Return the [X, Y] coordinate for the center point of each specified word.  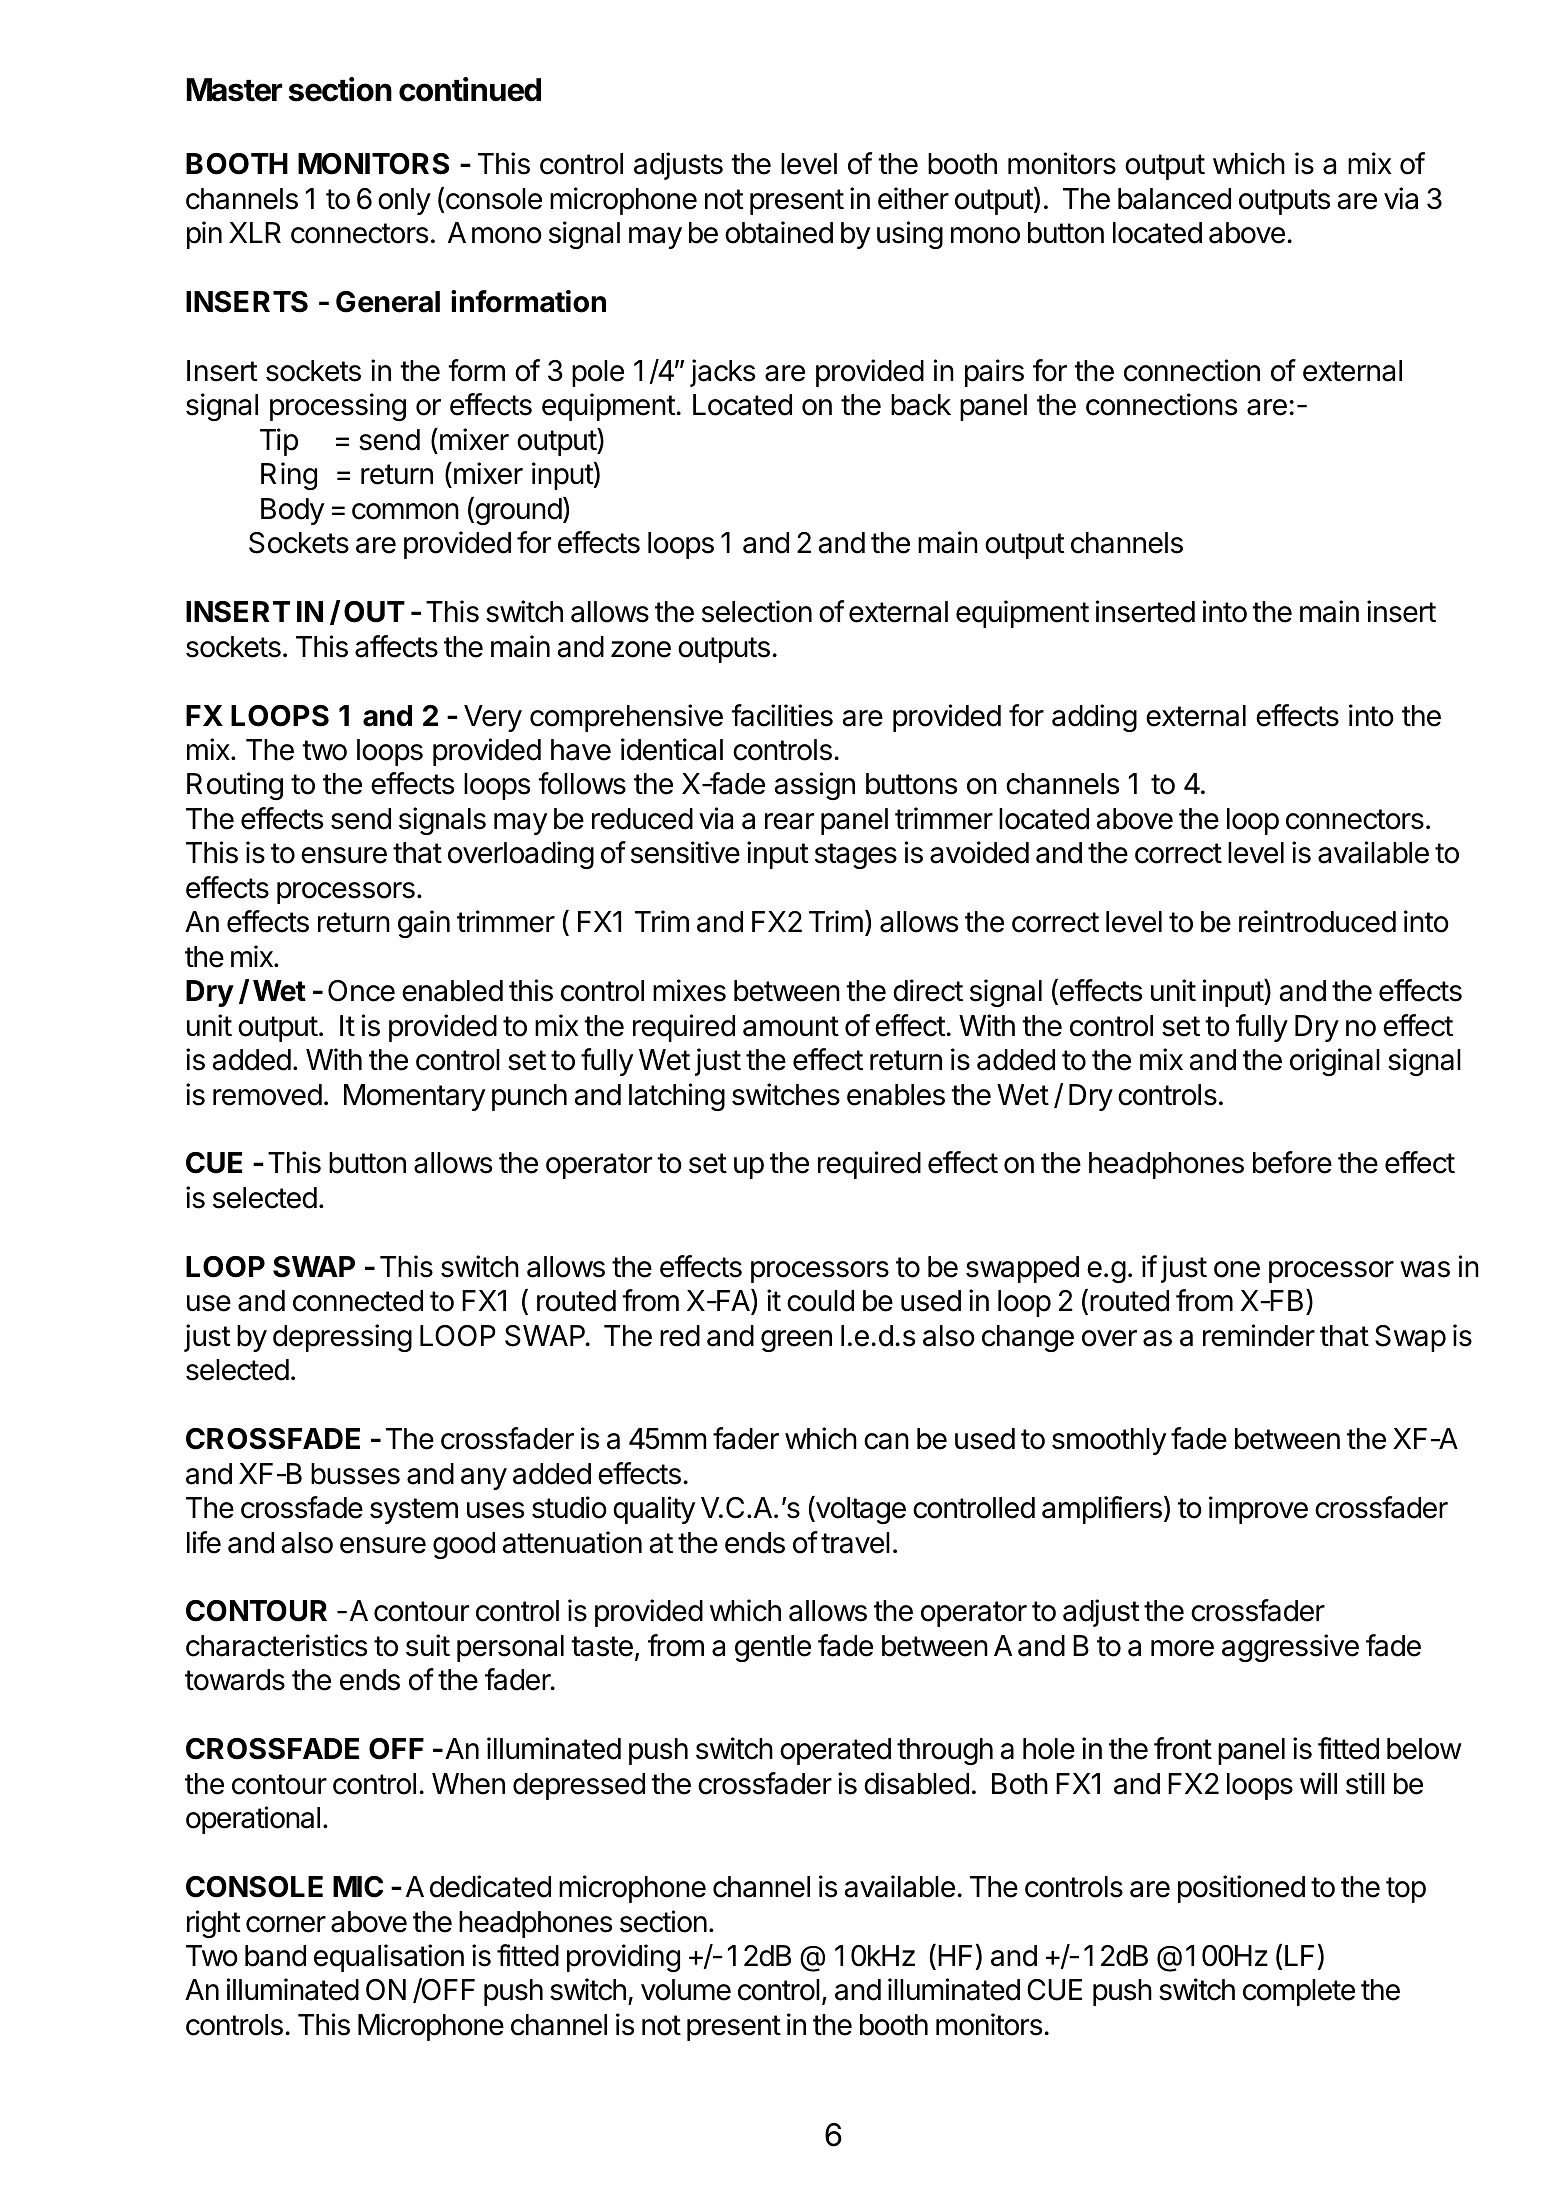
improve [1258, 1510]
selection [757, 611]
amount [791, 1026]
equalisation [389, 1958]
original [1335, 1062]
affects [396, 646]
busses [355, 1474]
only [404, 201]
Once [361, 991]
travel [855, 1543]
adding [1094, 718]
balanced [1174, 199]
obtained [779, 232]
